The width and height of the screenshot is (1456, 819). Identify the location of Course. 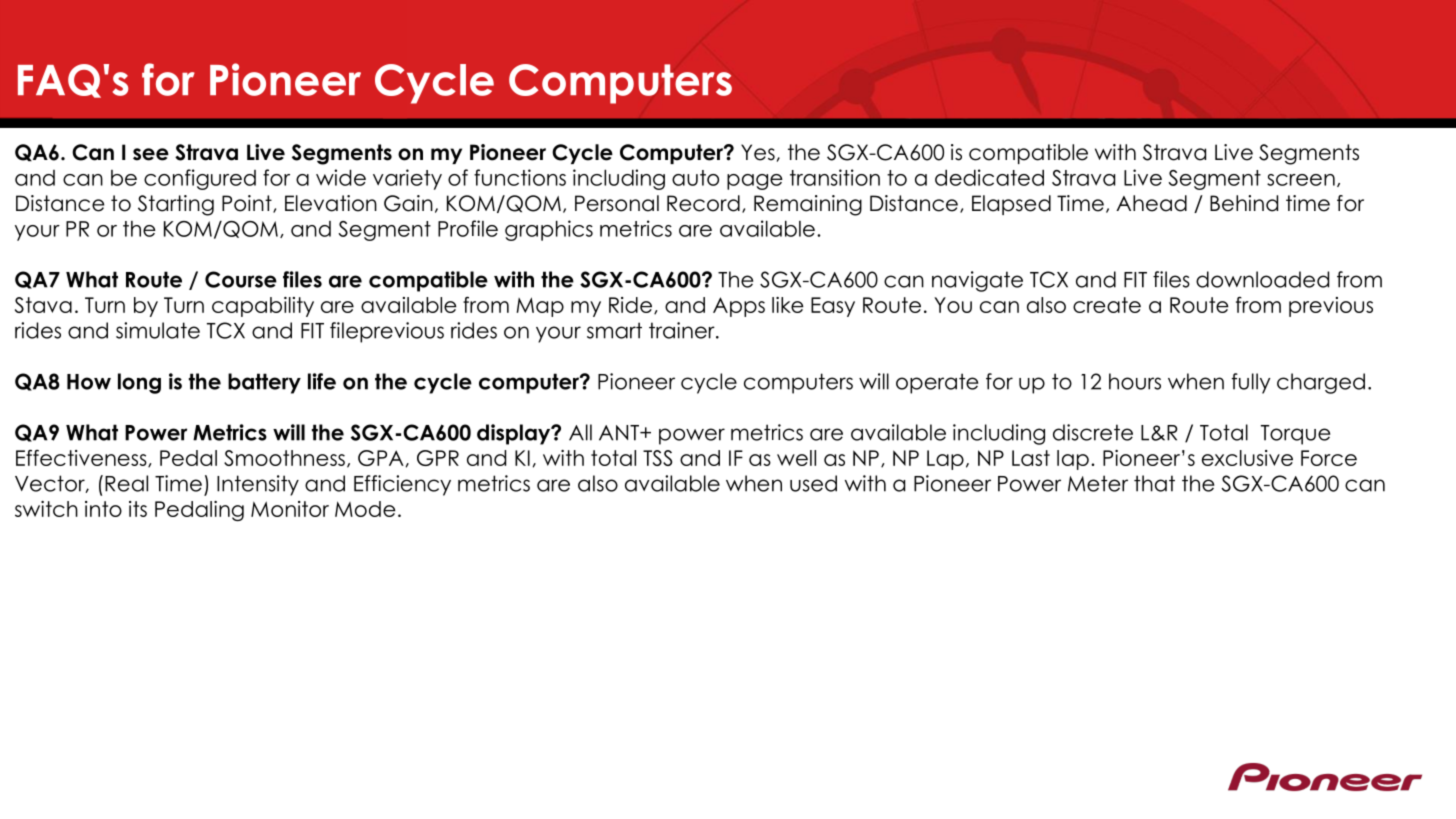
(241, 279).
